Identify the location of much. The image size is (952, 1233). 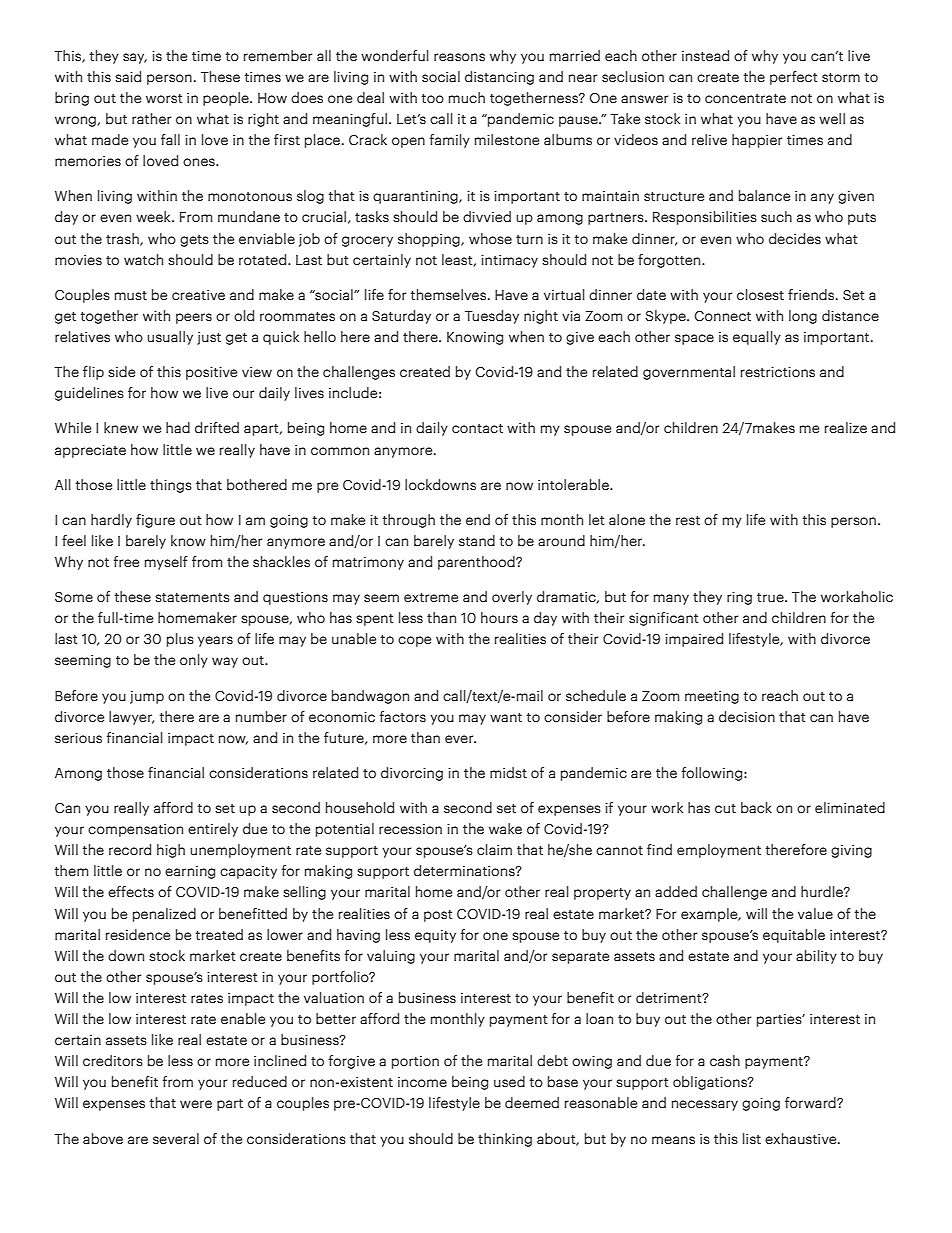
(467, 97).
